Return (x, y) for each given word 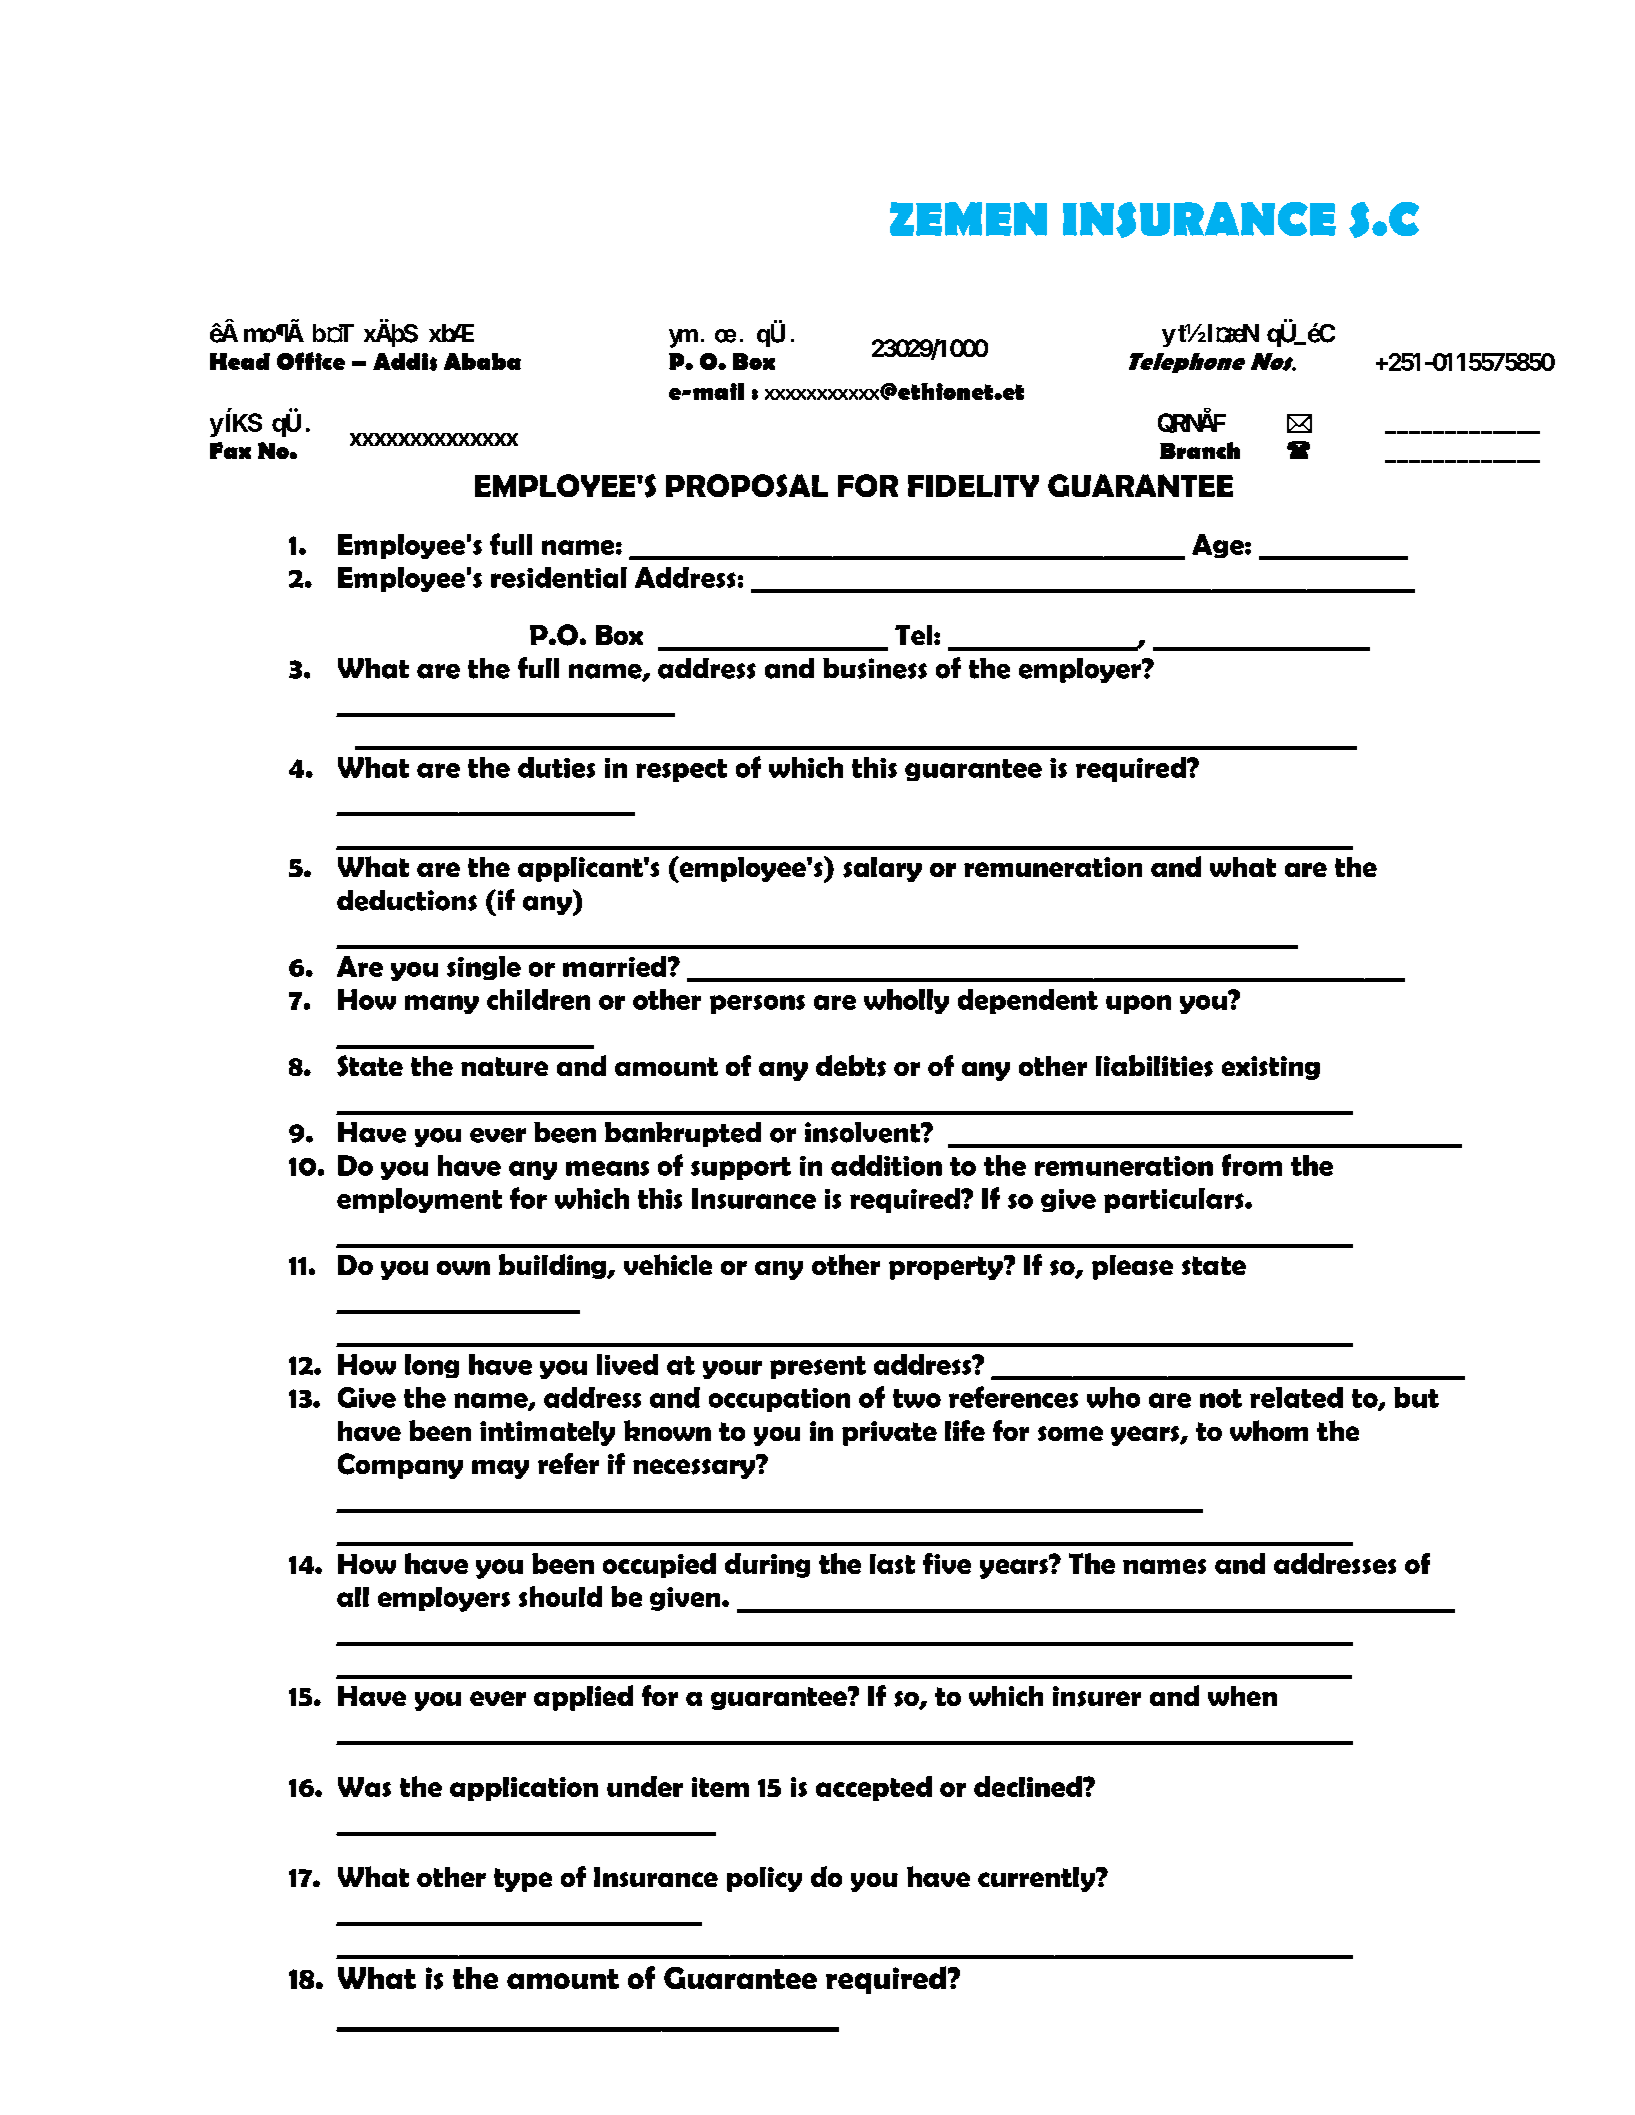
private (889, 1433)
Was (364, 1787)
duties (556, 767)
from (1252, 1165)
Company (400, 1466)
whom (1269, 1430)
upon (1138, 1004)
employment (419, 1200)
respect (681, 770)
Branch (1200, 450)
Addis (405, 362)
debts (851, 1066)
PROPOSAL (747, 485)
